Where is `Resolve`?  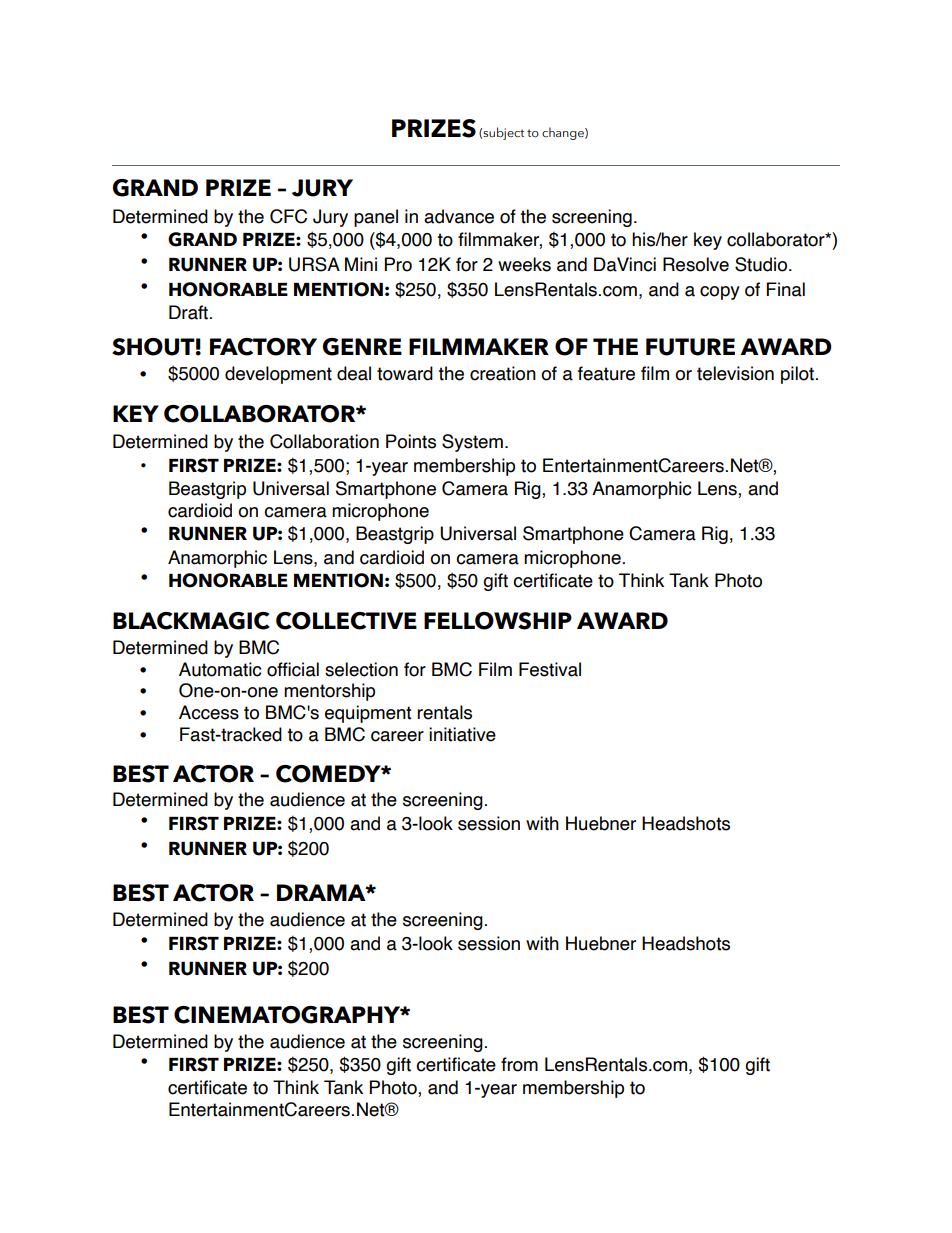 Resolve is located at coordinates (696, 264).
